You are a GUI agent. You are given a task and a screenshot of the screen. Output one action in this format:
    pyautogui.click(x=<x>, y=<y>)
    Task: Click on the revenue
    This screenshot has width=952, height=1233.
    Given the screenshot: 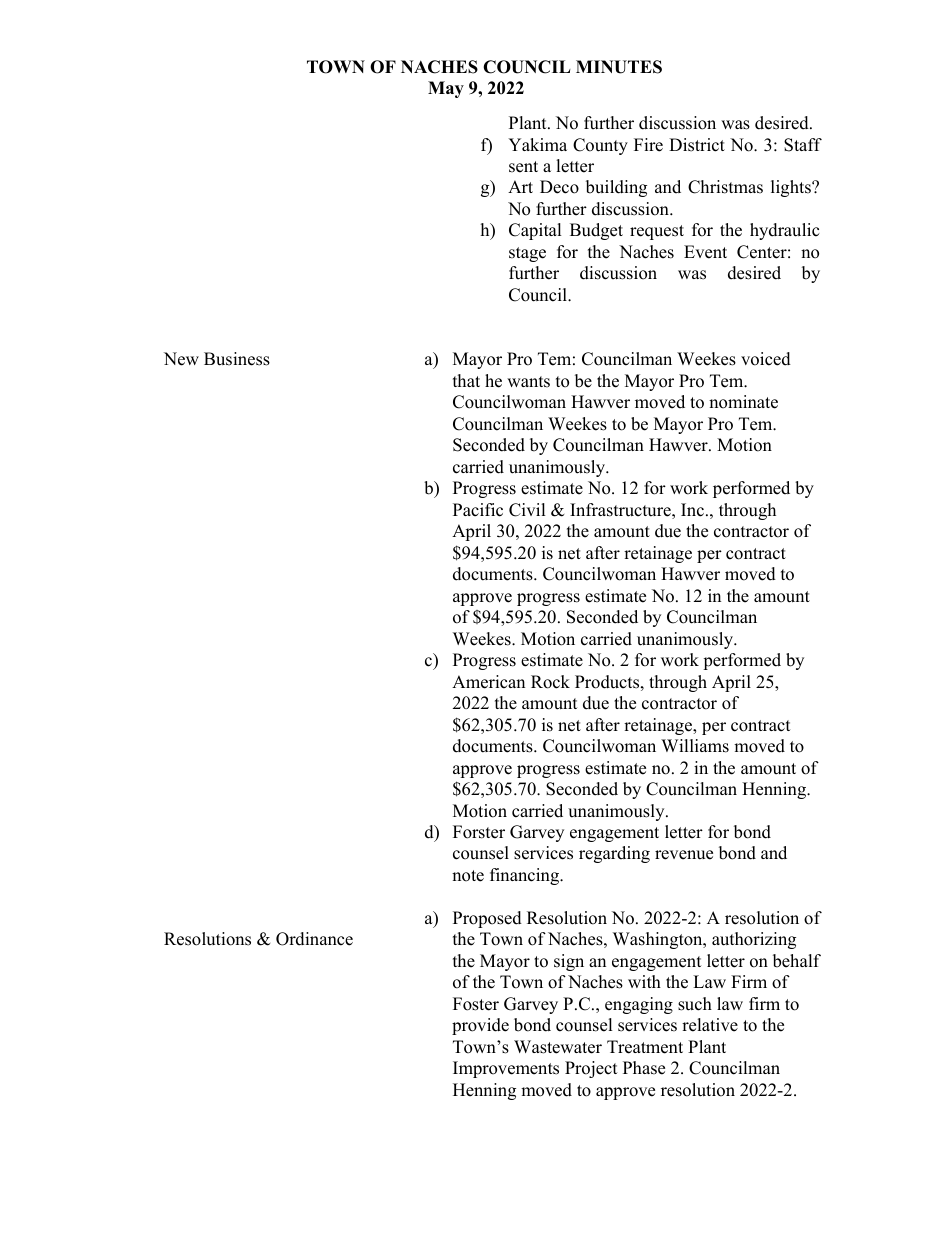 What is the action you would take?
    pyautogui.click(x=684, y=855)
